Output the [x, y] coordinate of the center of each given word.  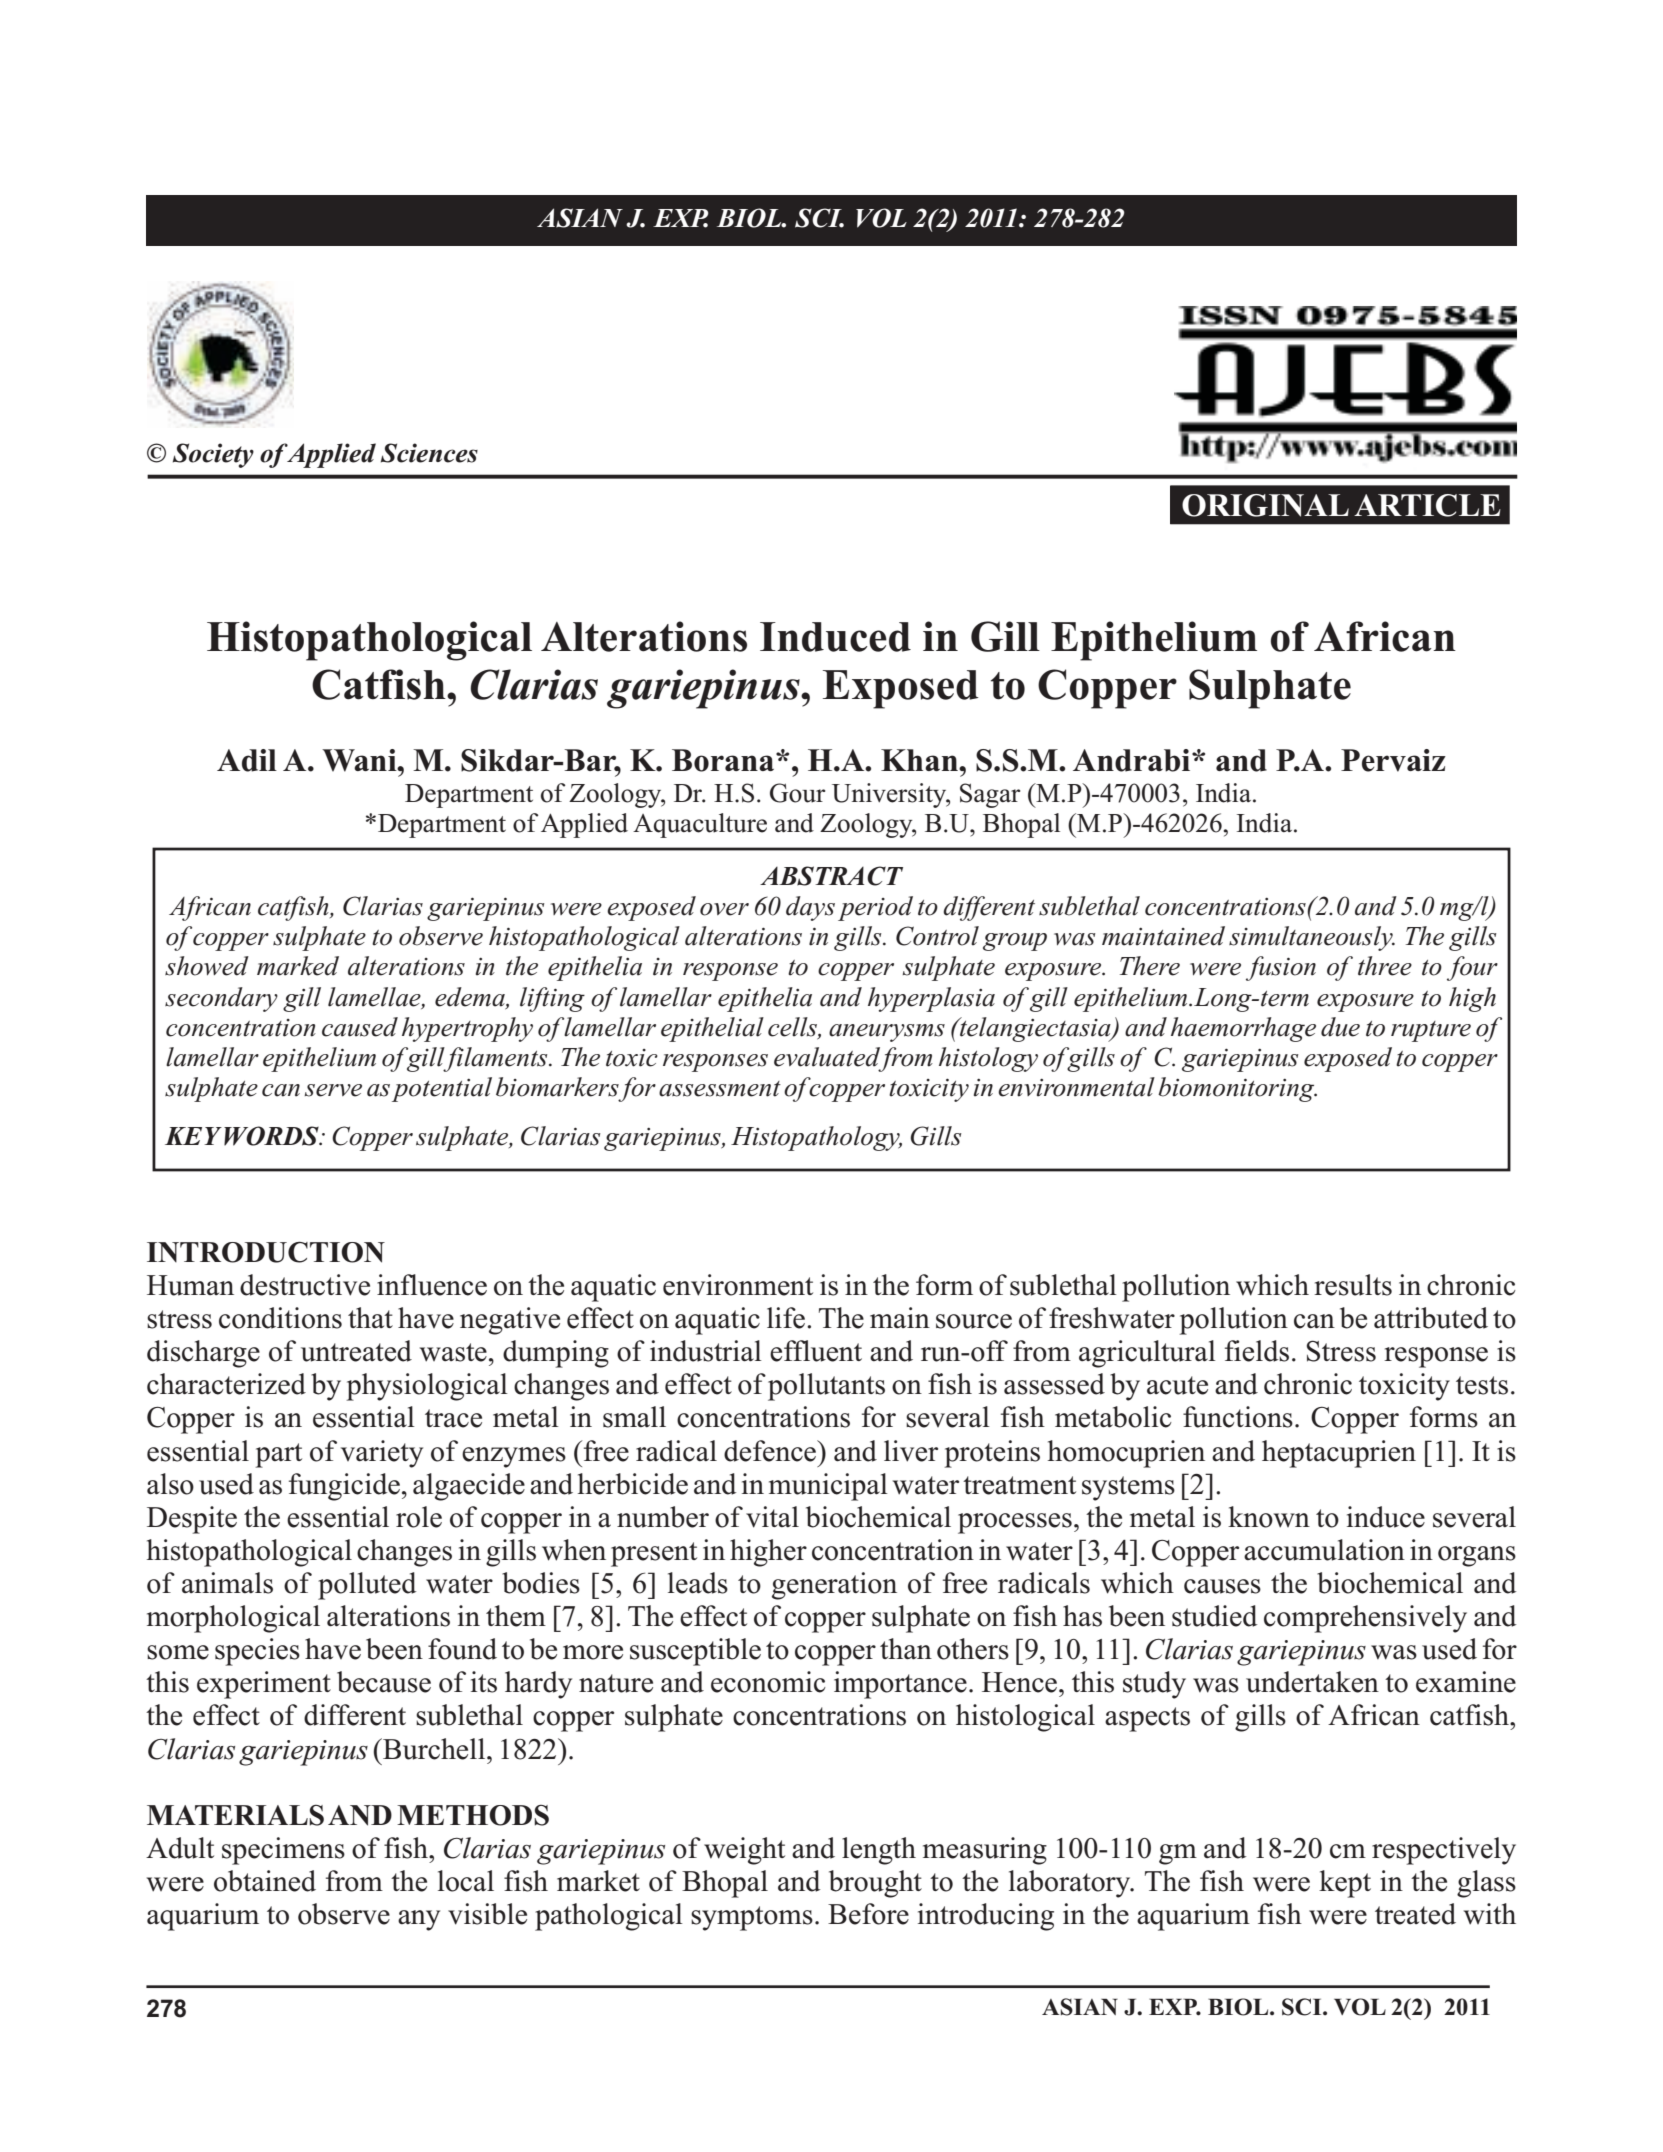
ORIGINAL [1265, 505]
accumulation [1324, 1550]
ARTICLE [1427, 505]
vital [772, 1517]
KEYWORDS [243, 1136]
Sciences [429, 453]
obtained [265, 1881]
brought [875, 1884]
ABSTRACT [831, 876]
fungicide [344, 1487]
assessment [720, 1089]
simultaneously [1312, 938]
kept [1345, 1884]
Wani [360, 760]
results [1353, 1285]
